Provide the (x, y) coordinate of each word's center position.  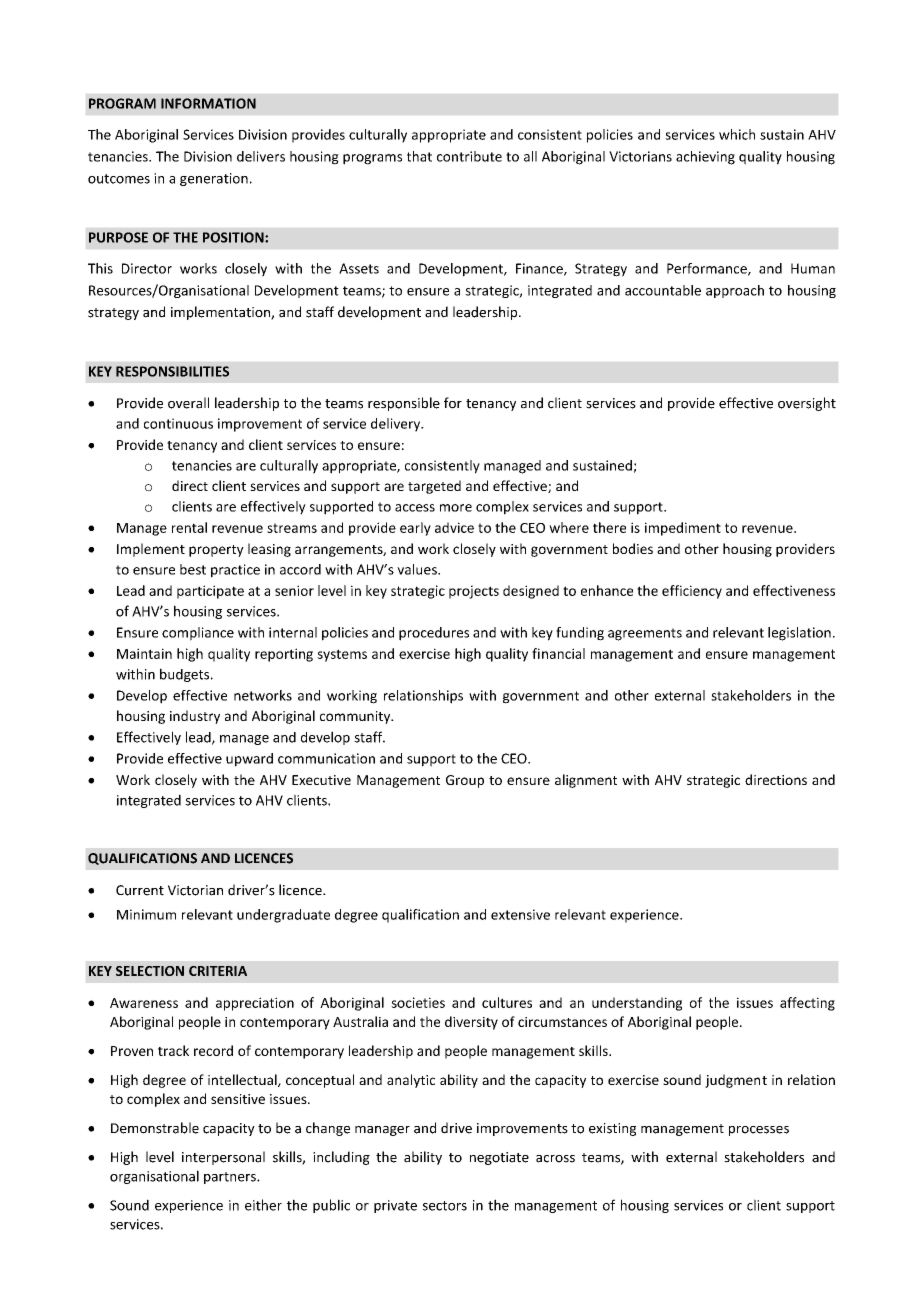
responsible (404, 404)
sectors (445, 1206)
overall (188, 403)
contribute (469, 156)
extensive (520, 914)
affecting (807, 1004)
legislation (799, 634)
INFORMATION (208, 103)
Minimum (146, 914)
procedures (434, 634)
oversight (807, 404)
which (737, 134)
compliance (198, 634)
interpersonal (223, 1158)
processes (759, 1131)
